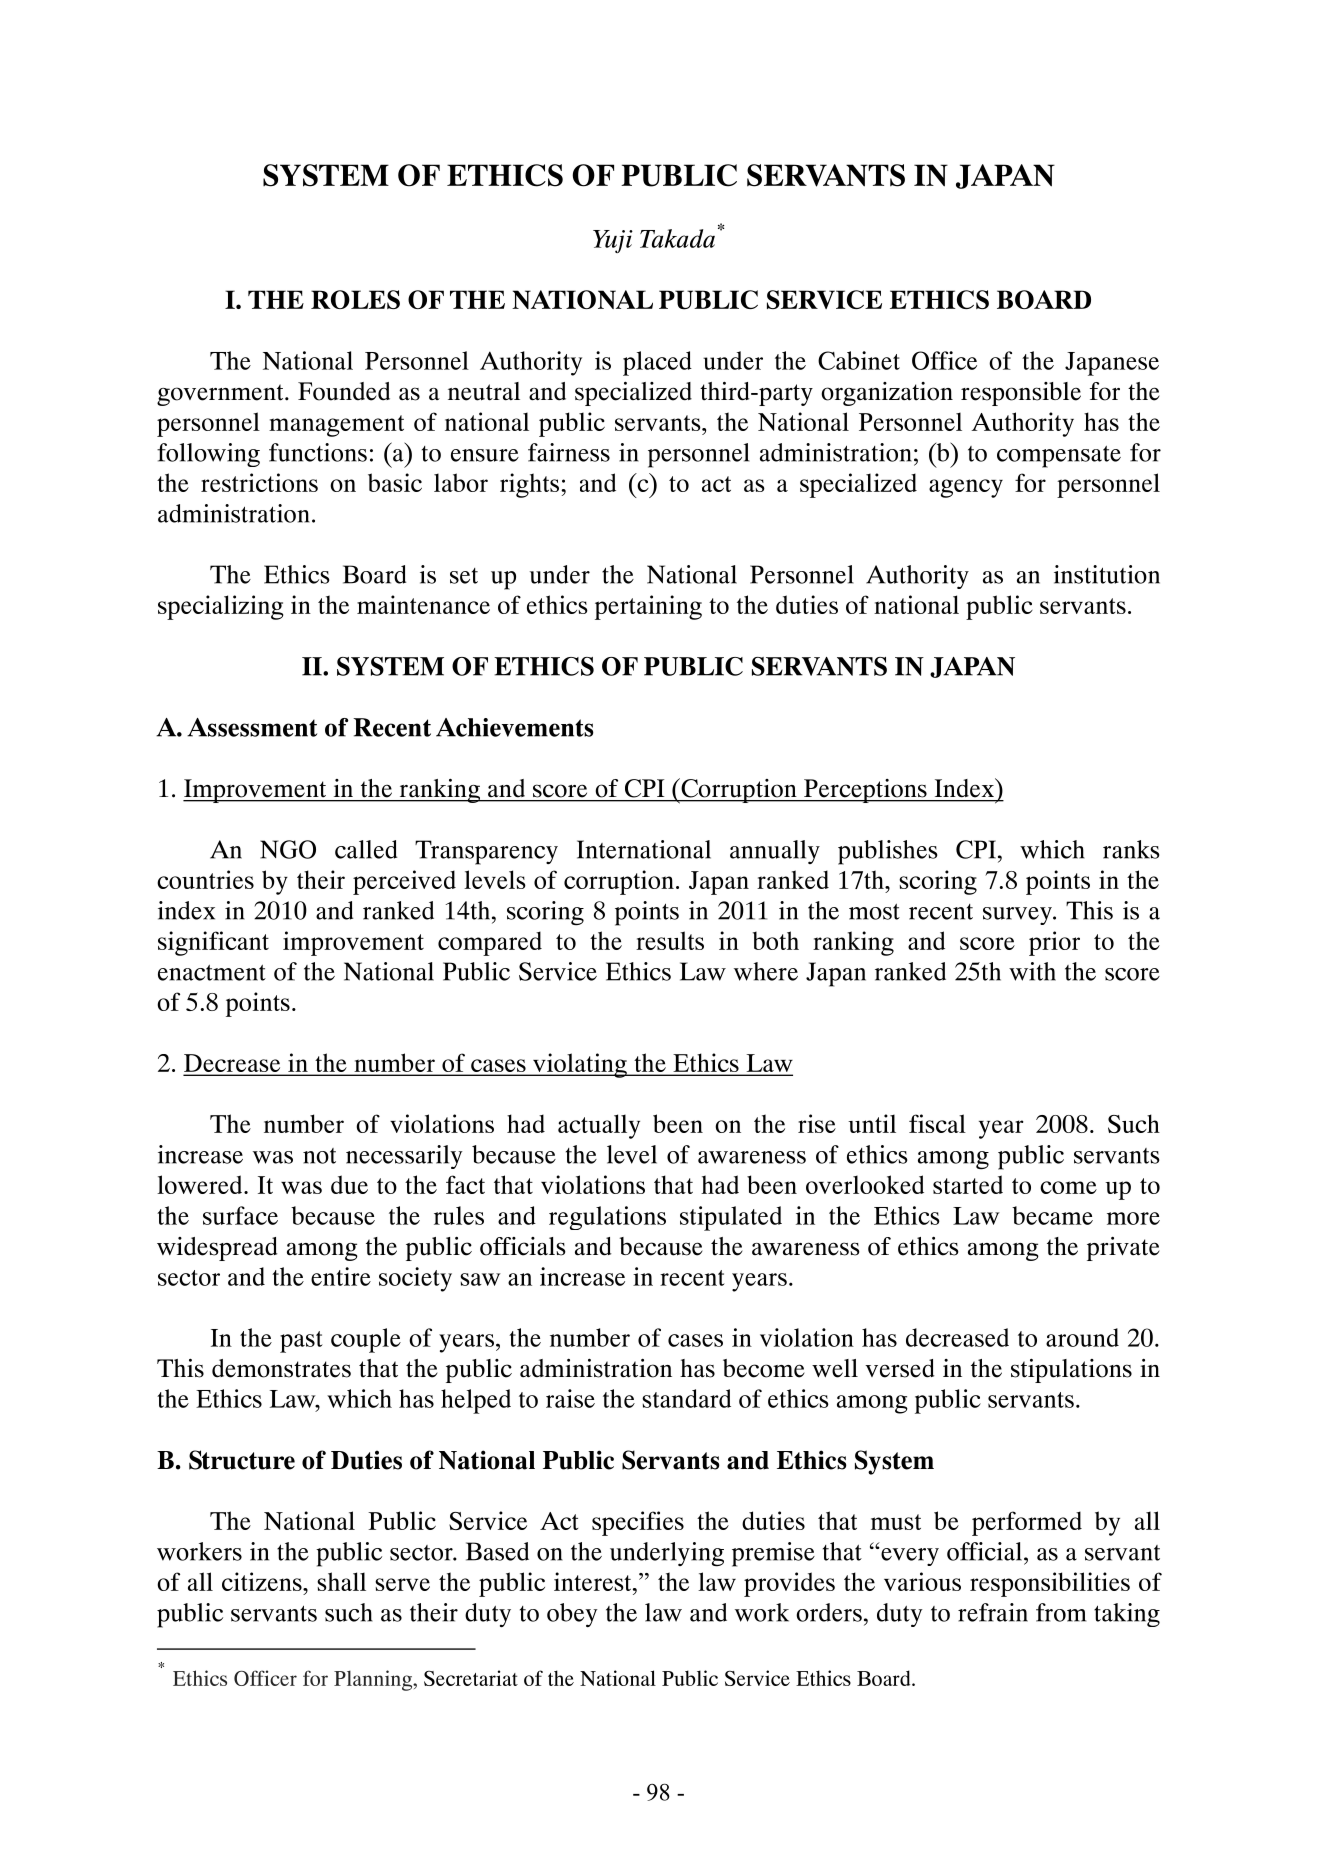 The width and height of the page is (1317, 1863). I want to click on stipulations, so click(1071, 1371).
